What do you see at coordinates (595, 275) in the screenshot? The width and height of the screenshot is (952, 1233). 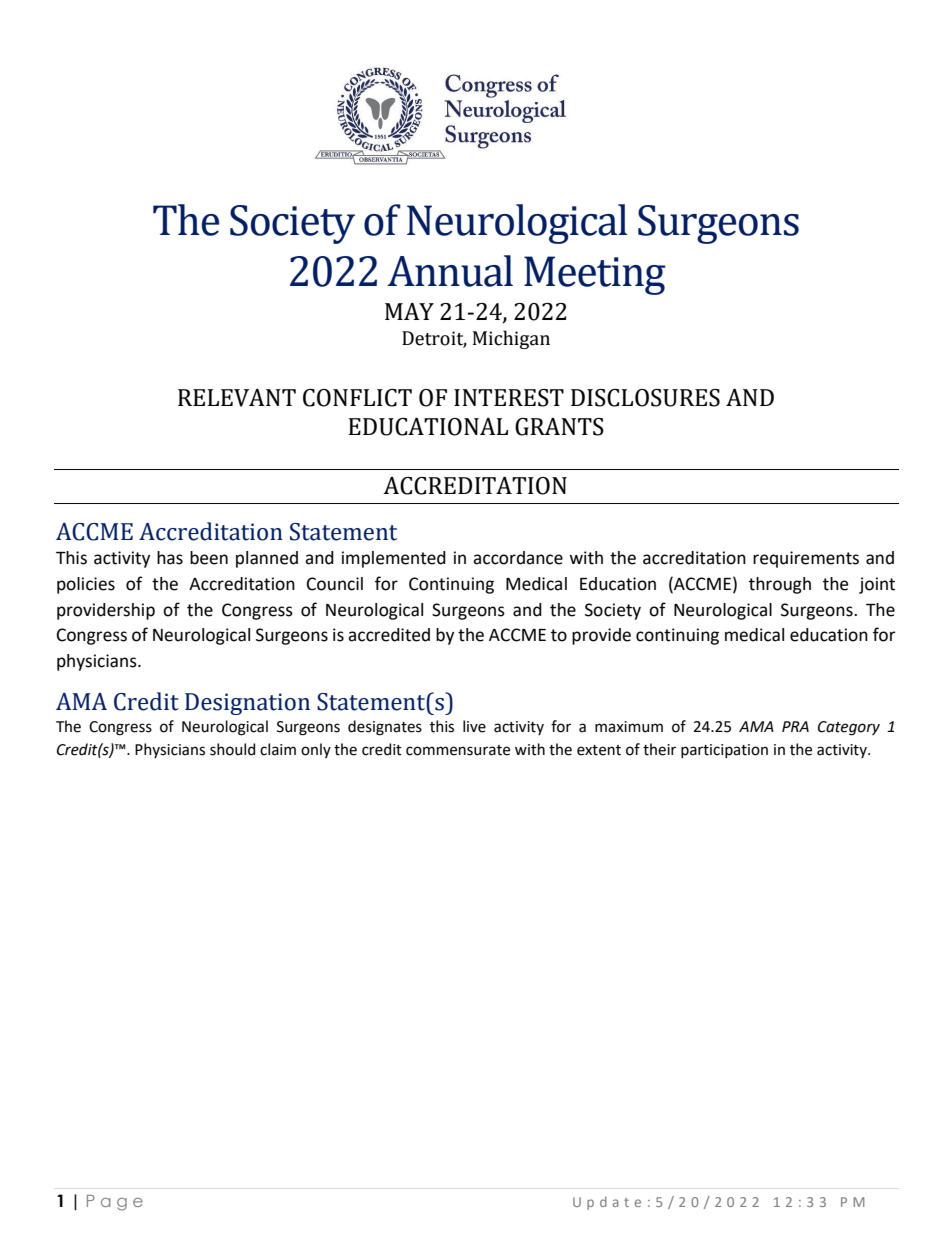 I see `Meeting` at bounding box center [595, 275].
